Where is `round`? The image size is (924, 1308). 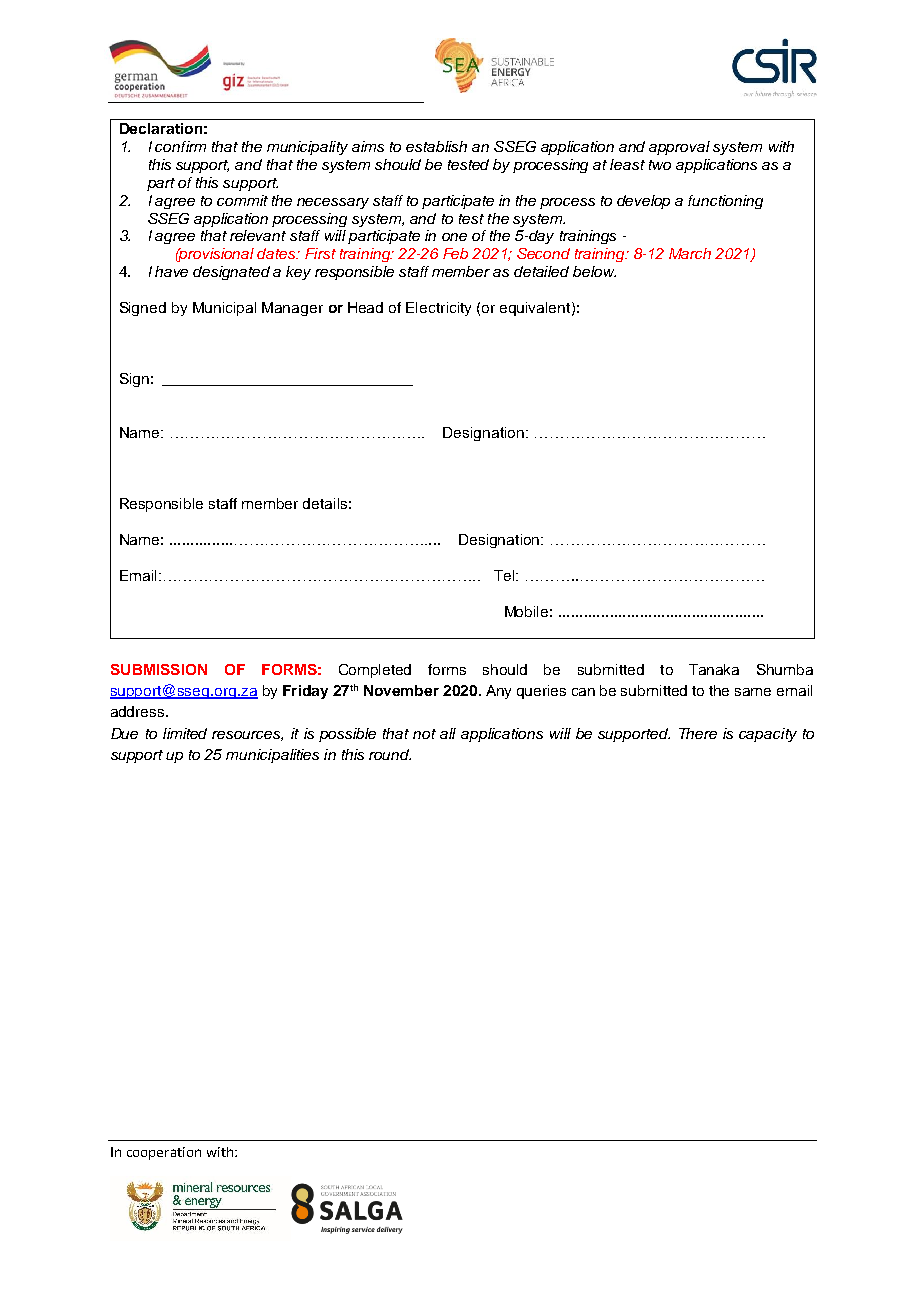
round is located at coordinates (390, 754).
